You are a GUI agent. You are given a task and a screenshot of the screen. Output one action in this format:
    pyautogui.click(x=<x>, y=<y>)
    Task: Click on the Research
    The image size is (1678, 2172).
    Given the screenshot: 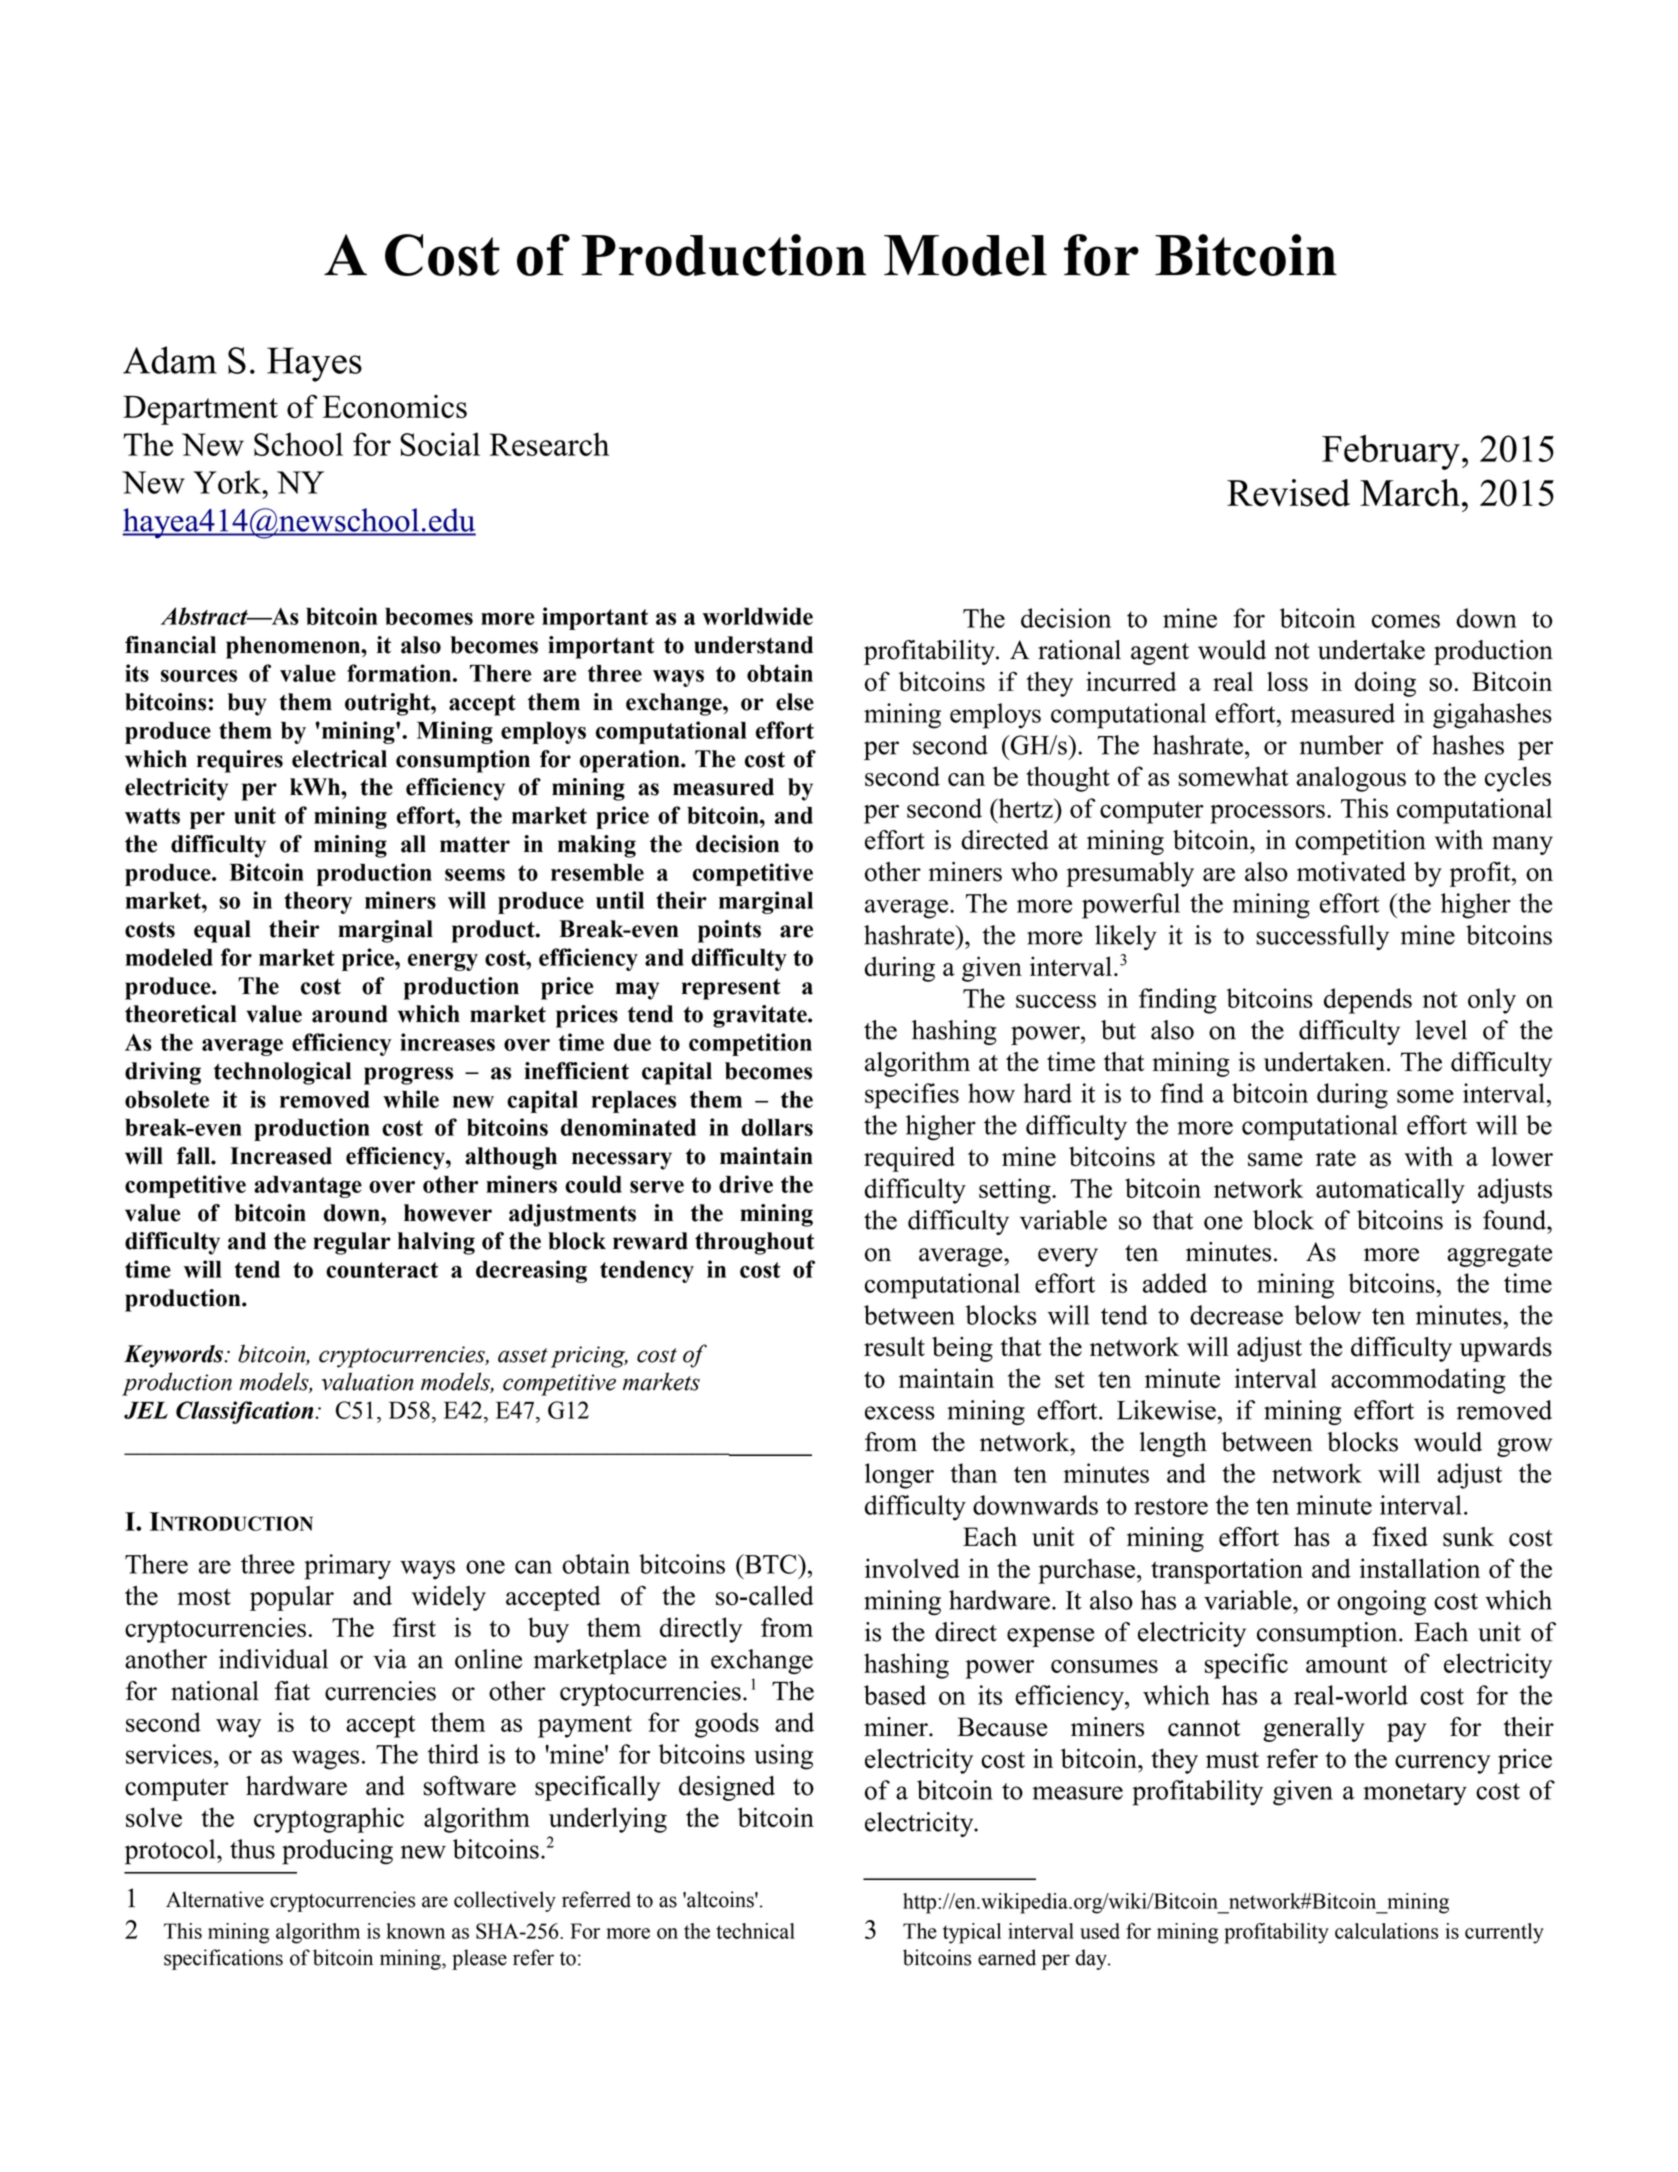 What is the action you would take?
    pyautogui.click(x=549, y=444)
